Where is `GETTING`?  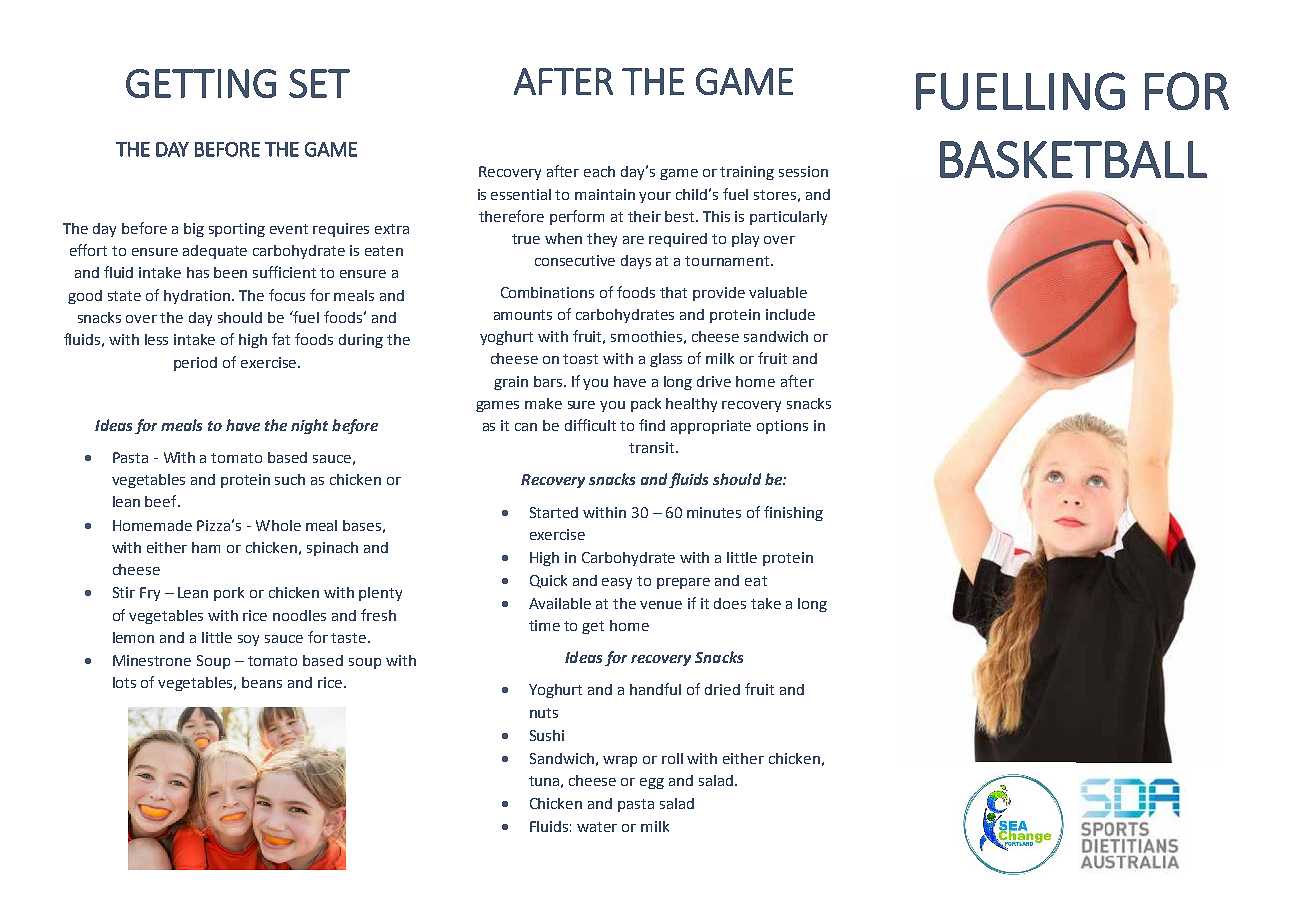 GETTING is located at coordinates (201, 83).
